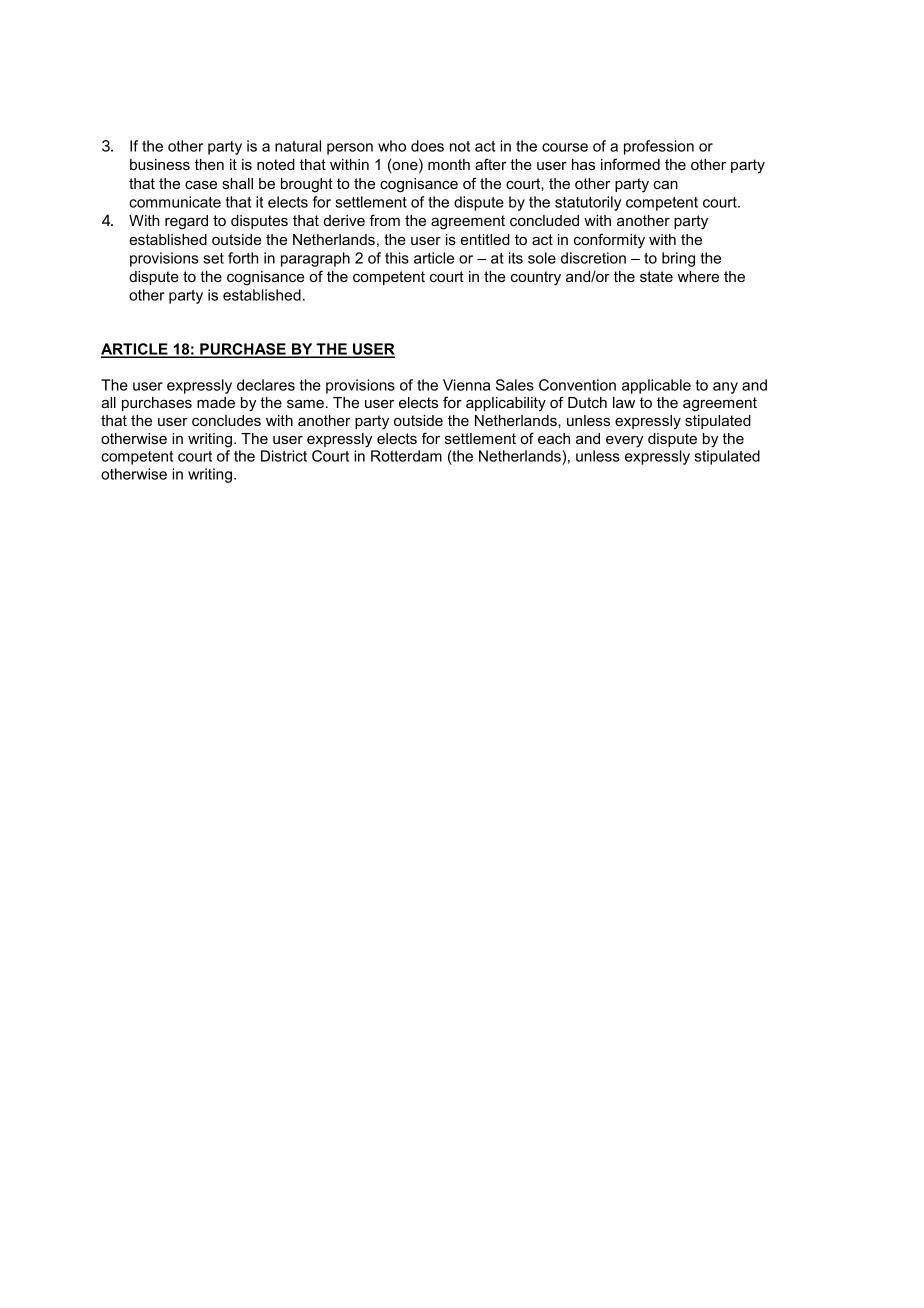  What do you see at coordinates (266, 385) in the screenshot?
I see `declares` at bounding box center [266, 385].
